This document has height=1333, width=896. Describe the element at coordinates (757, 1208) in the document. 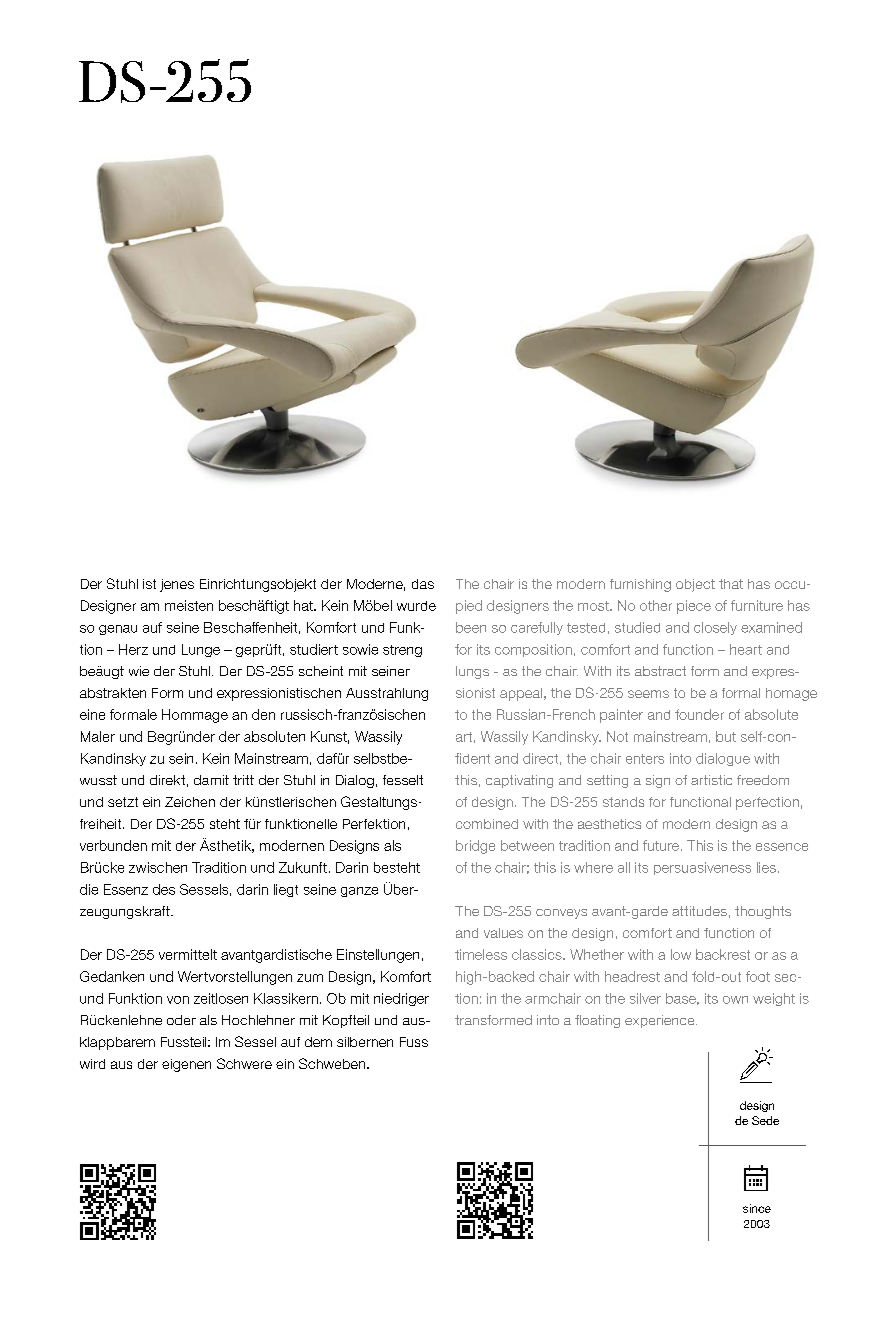

I see `since` at that location.
